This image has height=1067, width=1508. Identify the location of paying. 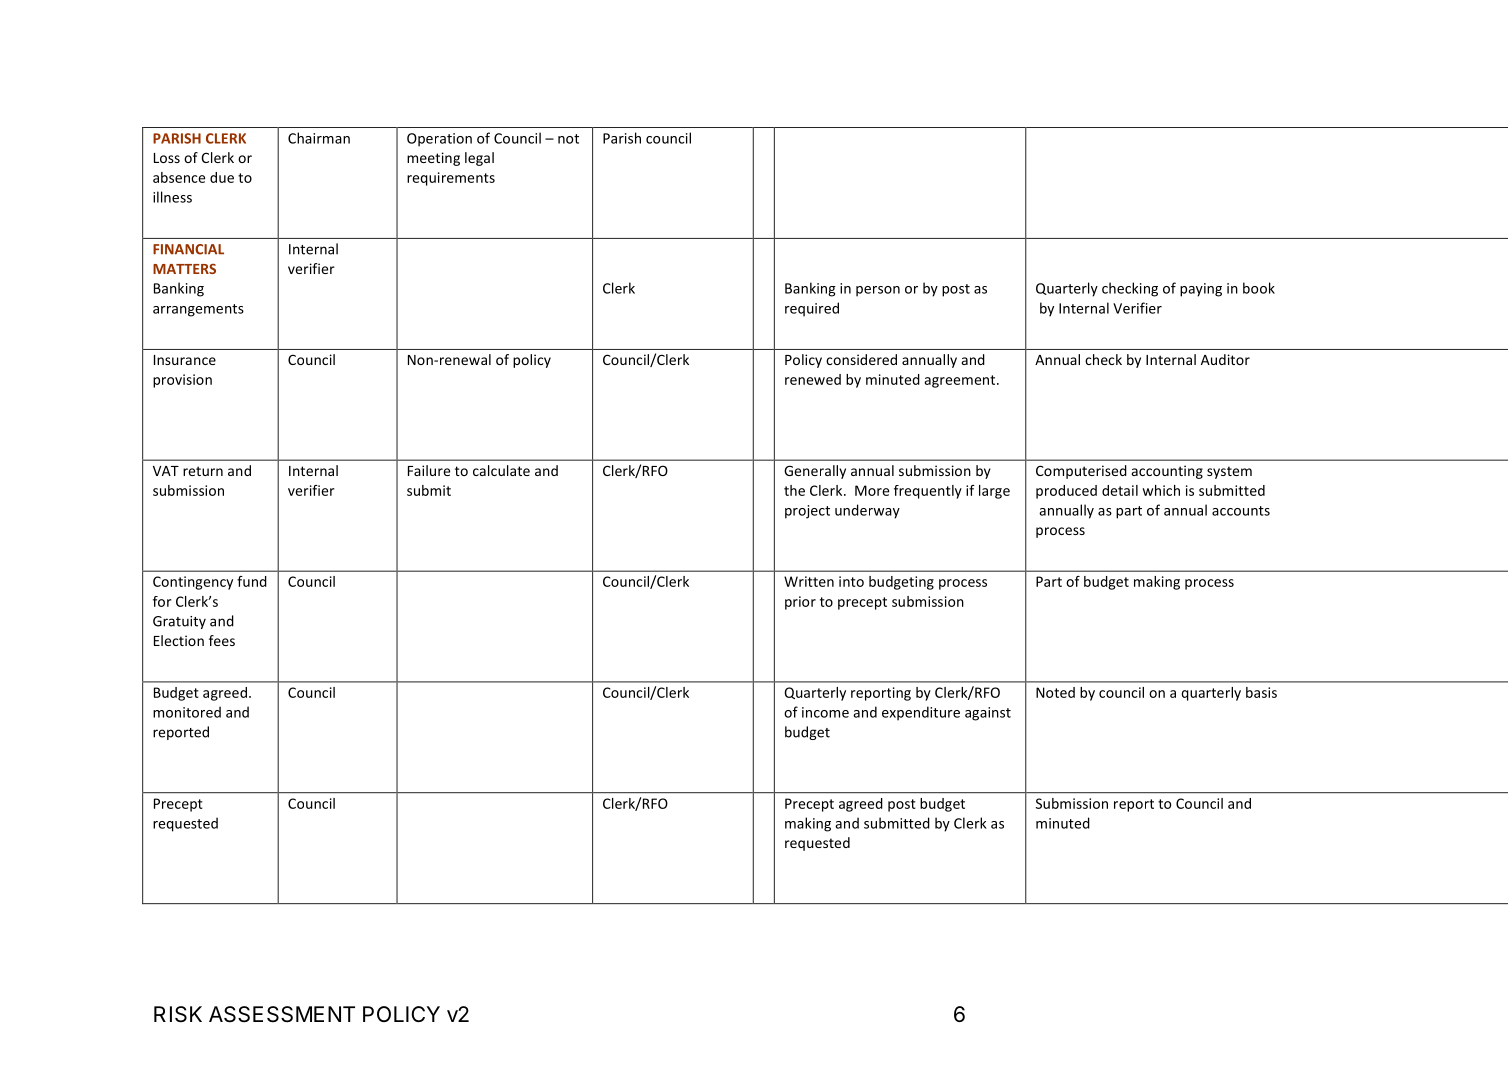
(1201, 290).
